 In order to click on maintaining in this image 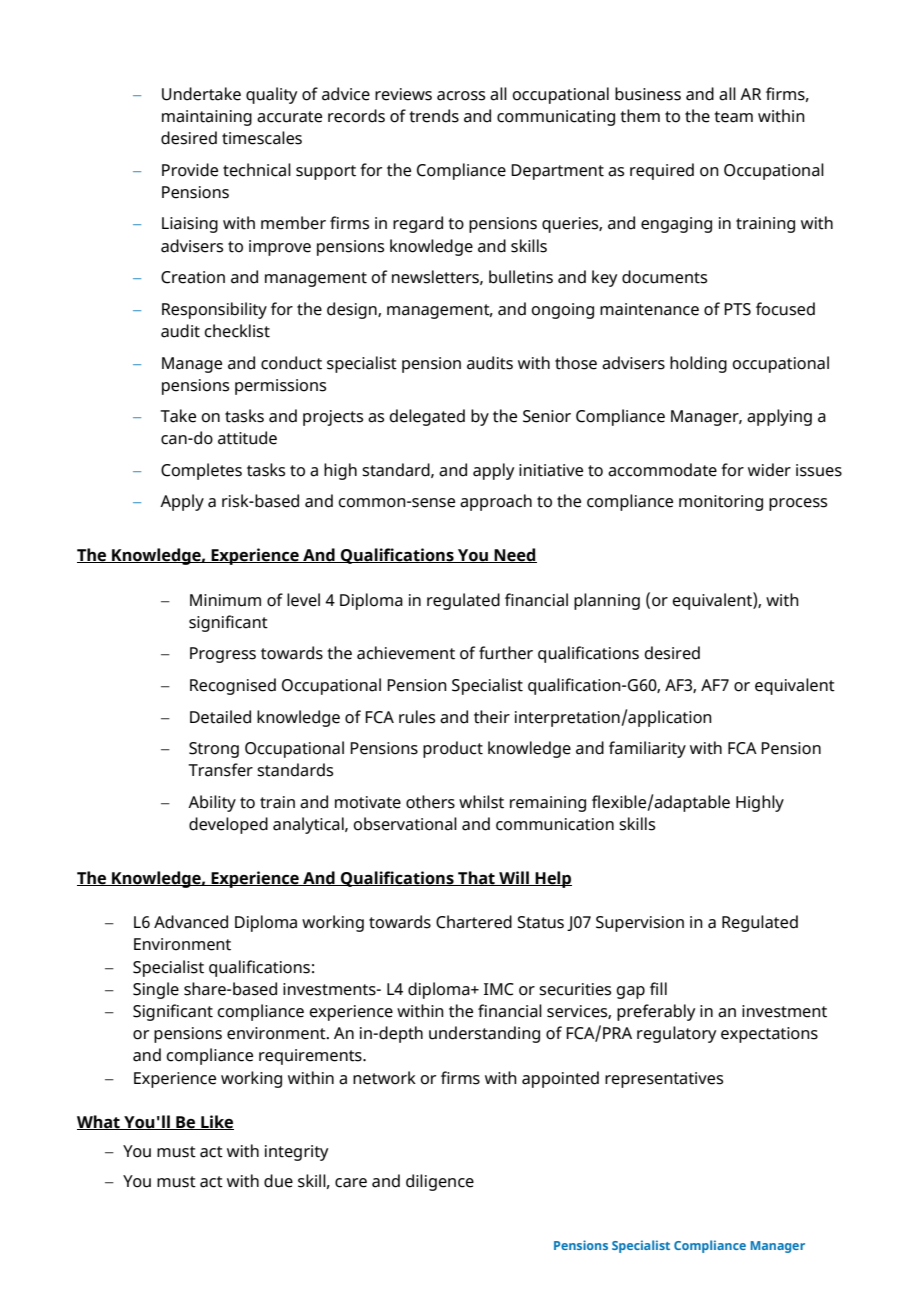, I will do `click(207, 118)`.
